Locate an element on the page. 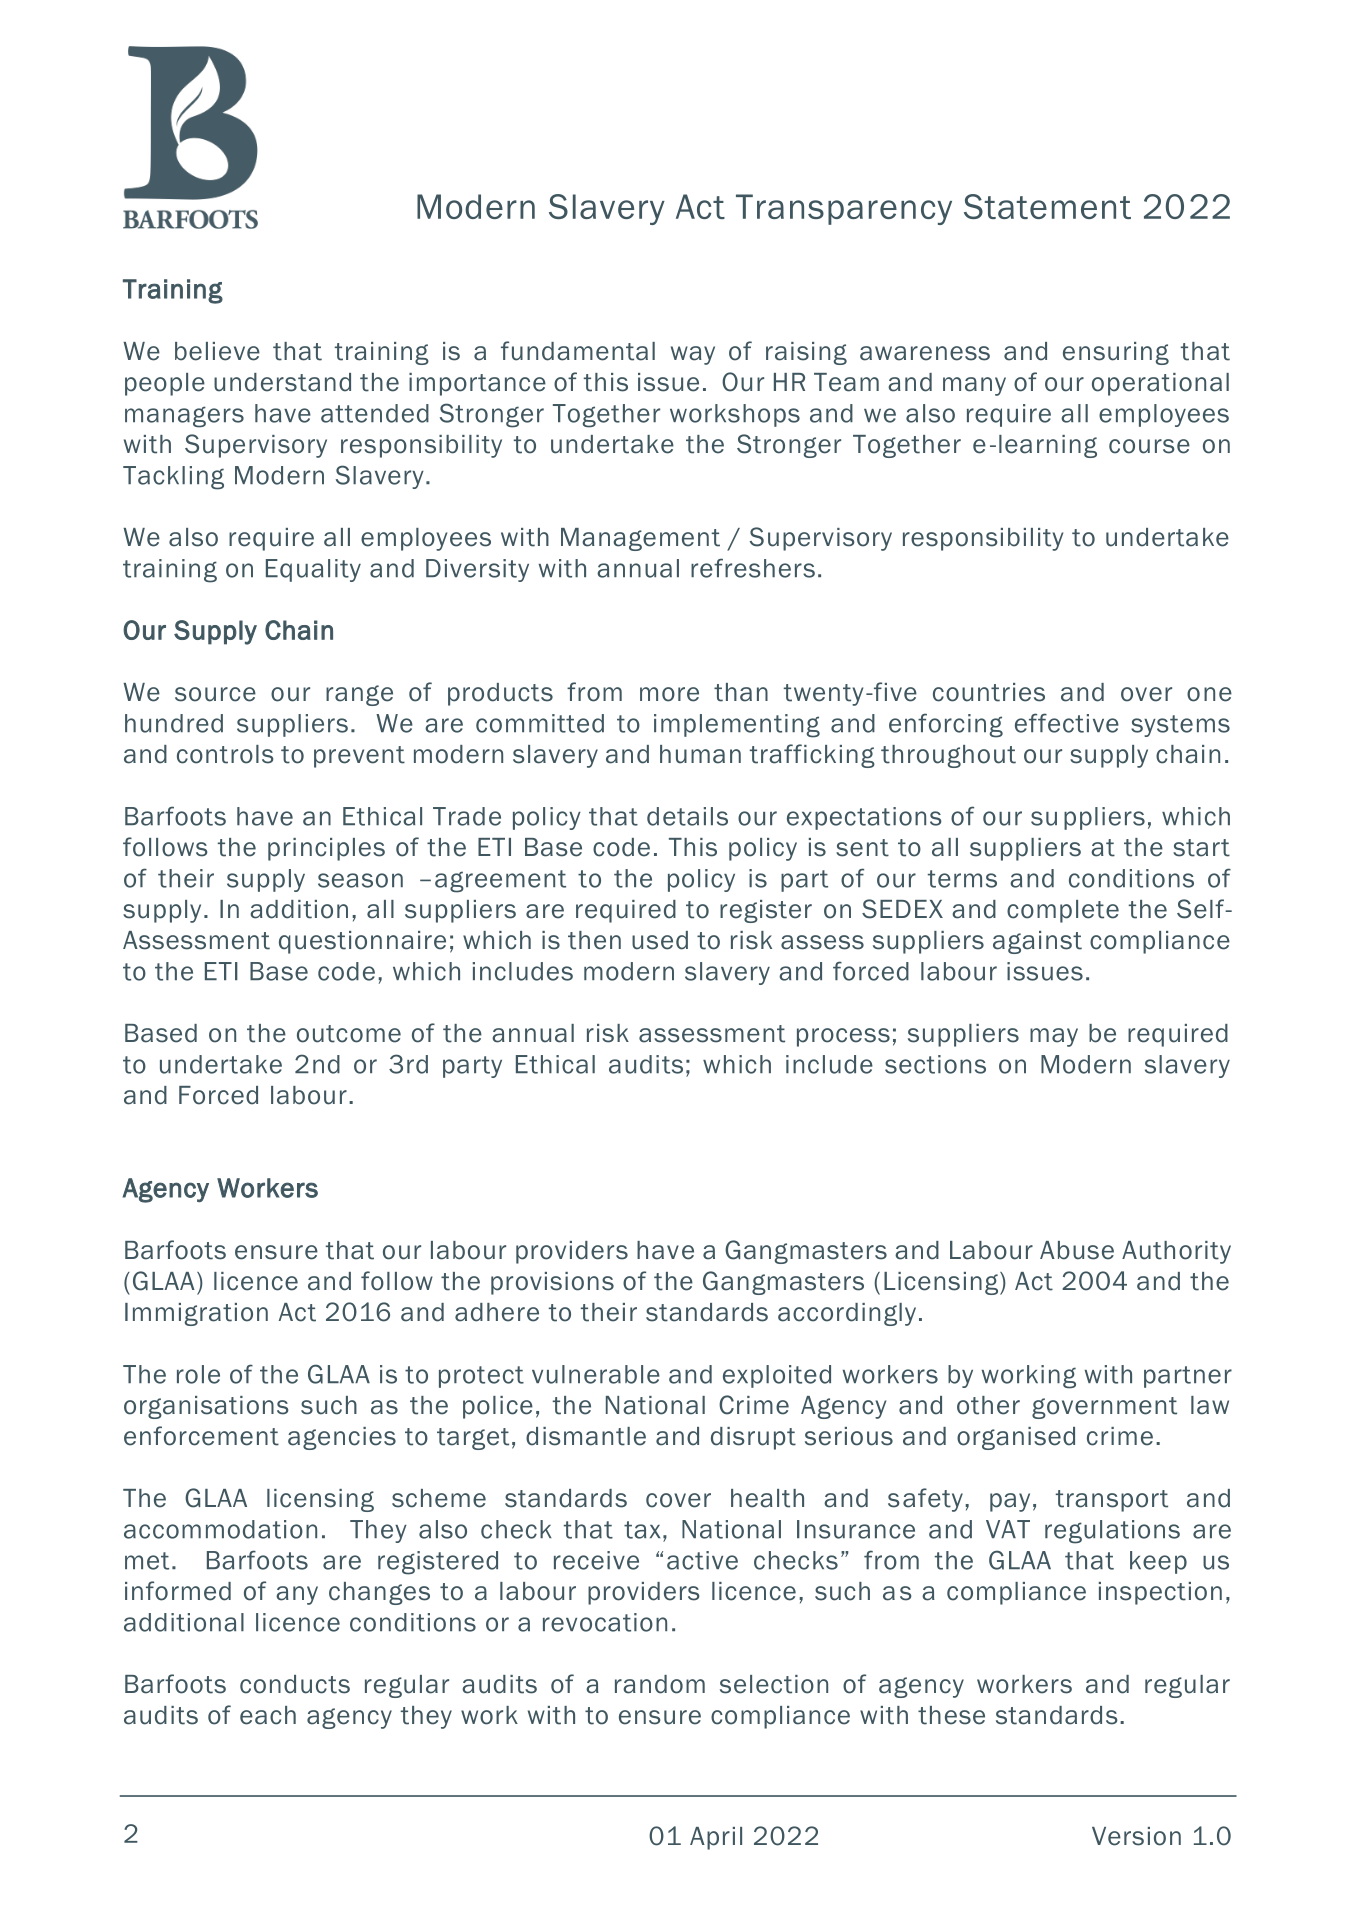 Image resolution: width=1356 pixels, height=1918 pixels. may is located at coordinates (1054, 1037).
